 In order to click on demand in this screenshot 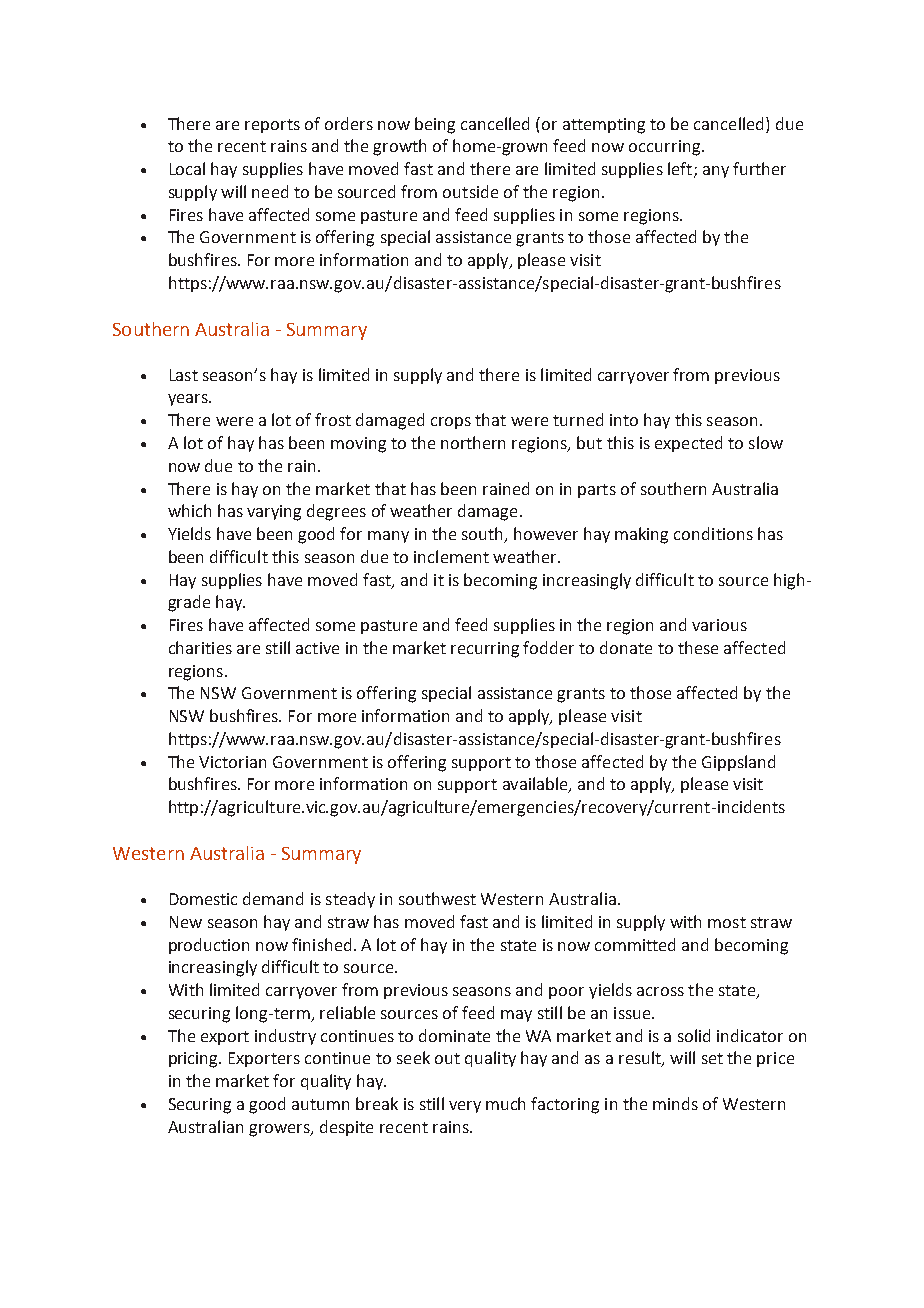, I will do `click(273, 898)`.
